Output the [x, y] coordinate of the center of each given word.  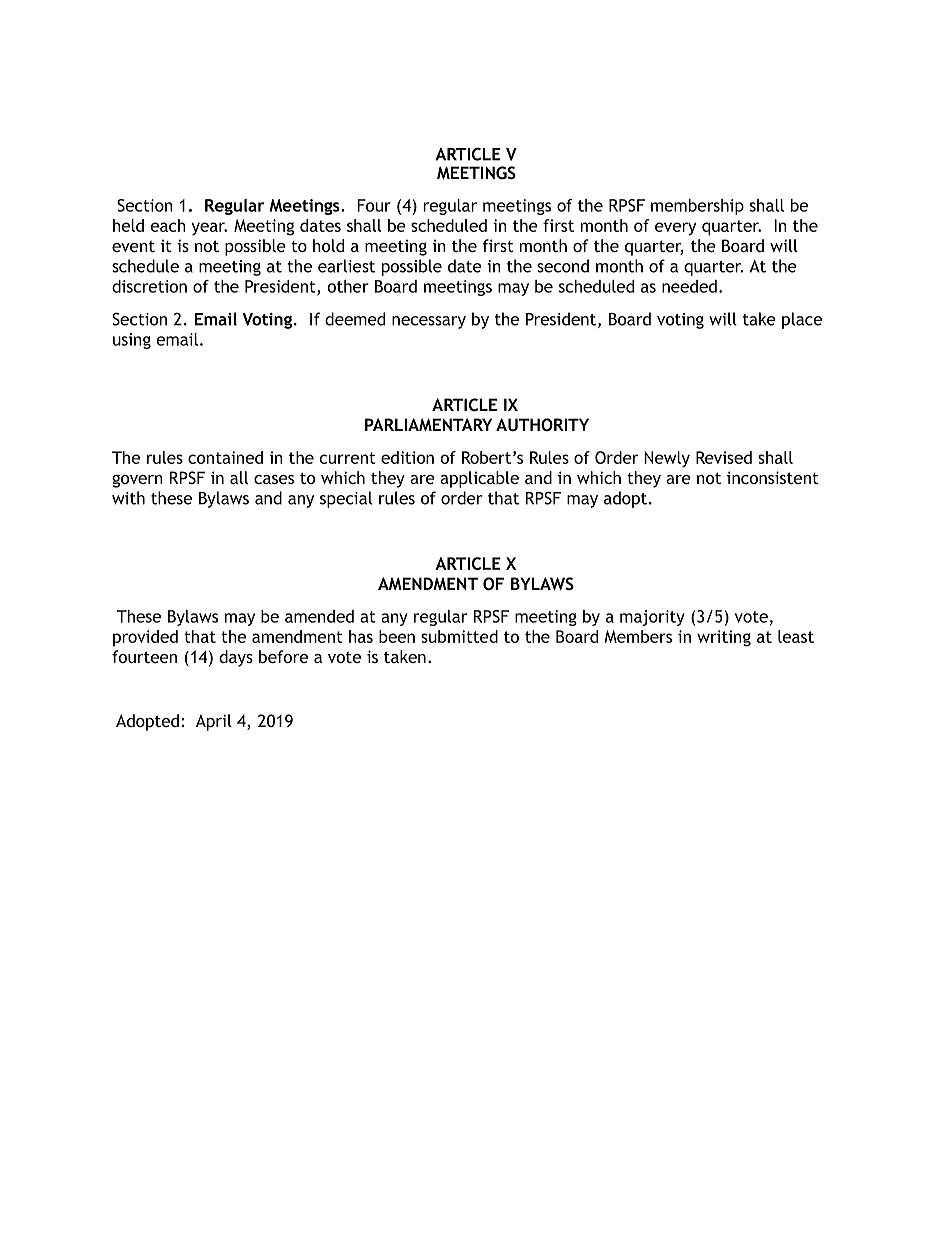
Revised [724, 457]
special [346, 499]
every [675, 229]
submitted [459, 636]
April [214, 722]
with [128, 498]
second [563, 266]
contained [225, 457]
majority [652, 618]
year [209, 228]
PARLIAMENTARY [428, 424]
